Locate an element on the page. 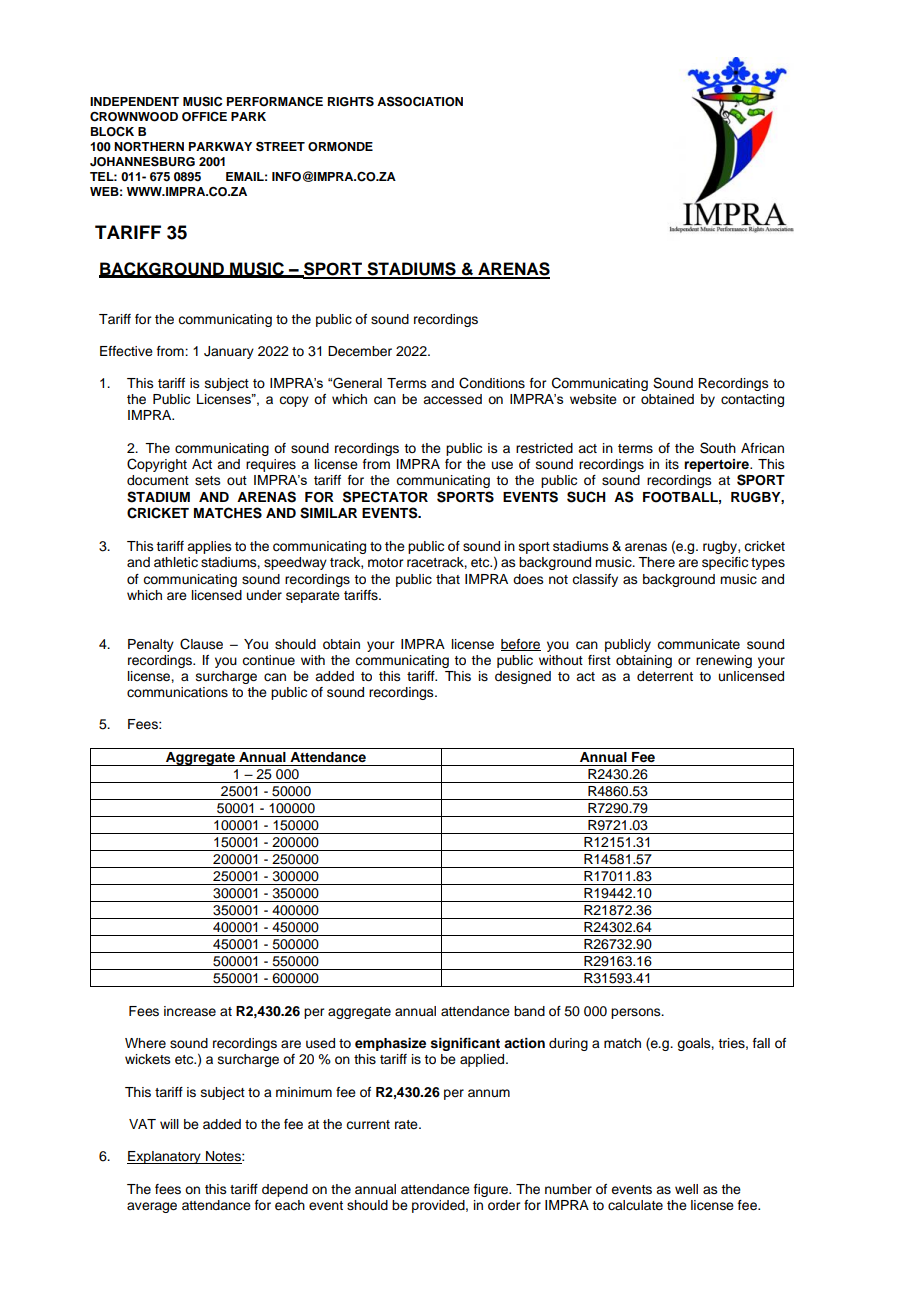  Explanatory is located at coordinates (165, 1157).
